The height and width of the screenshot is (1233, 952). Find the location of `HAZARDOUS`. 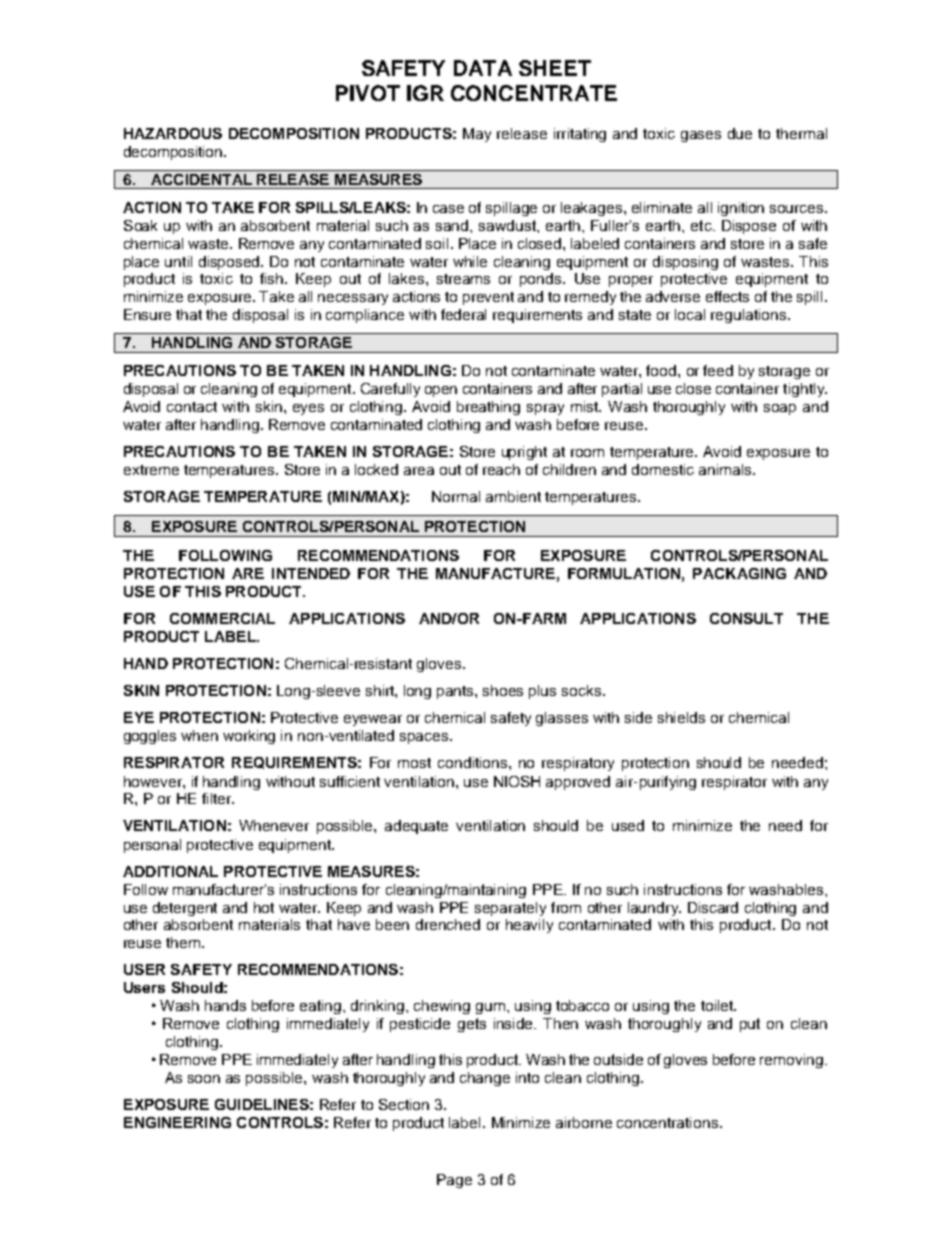

HAZARDOUS is located at coordinates (173, 133).
